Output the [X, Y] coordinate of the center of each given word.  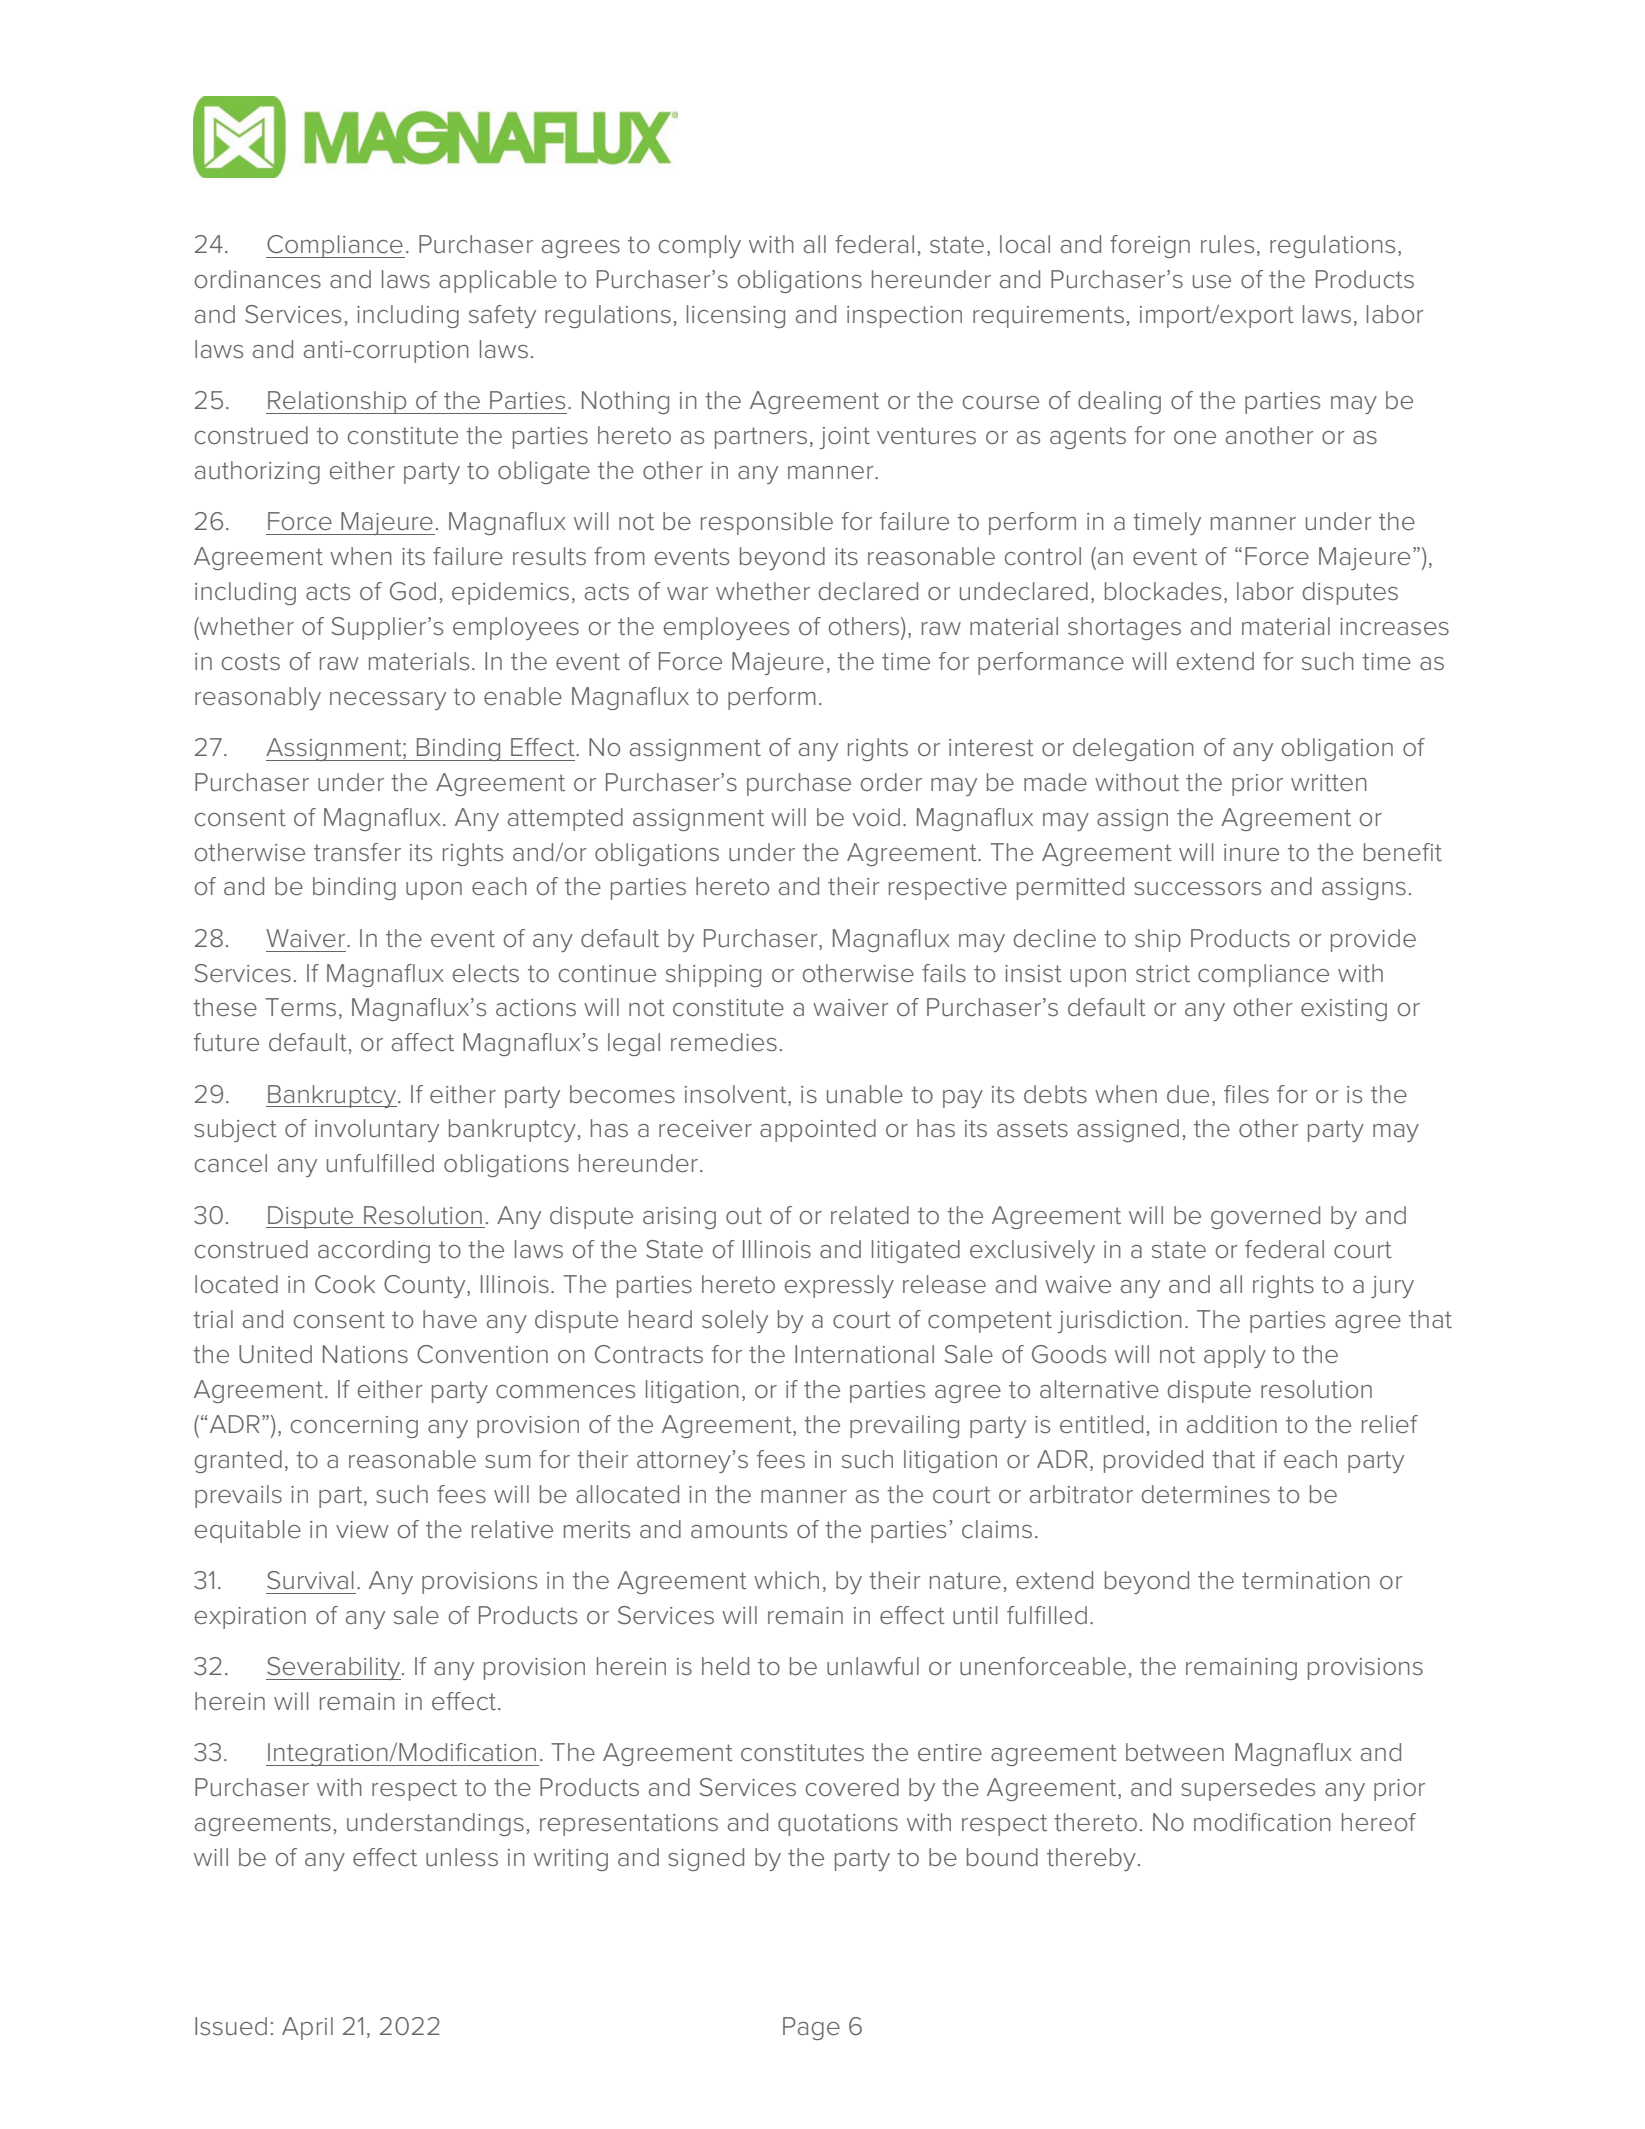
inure [1251, 852]
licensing [736, 316]
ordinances [258, 279]
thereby [1091, 1859]
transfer [357, 852]
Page [811, 2028]
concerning [354, 1427]
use [1212, 282]
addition [1232, 1424]
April [307, 2028]
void [876, 817]
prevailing [904, 1426]
